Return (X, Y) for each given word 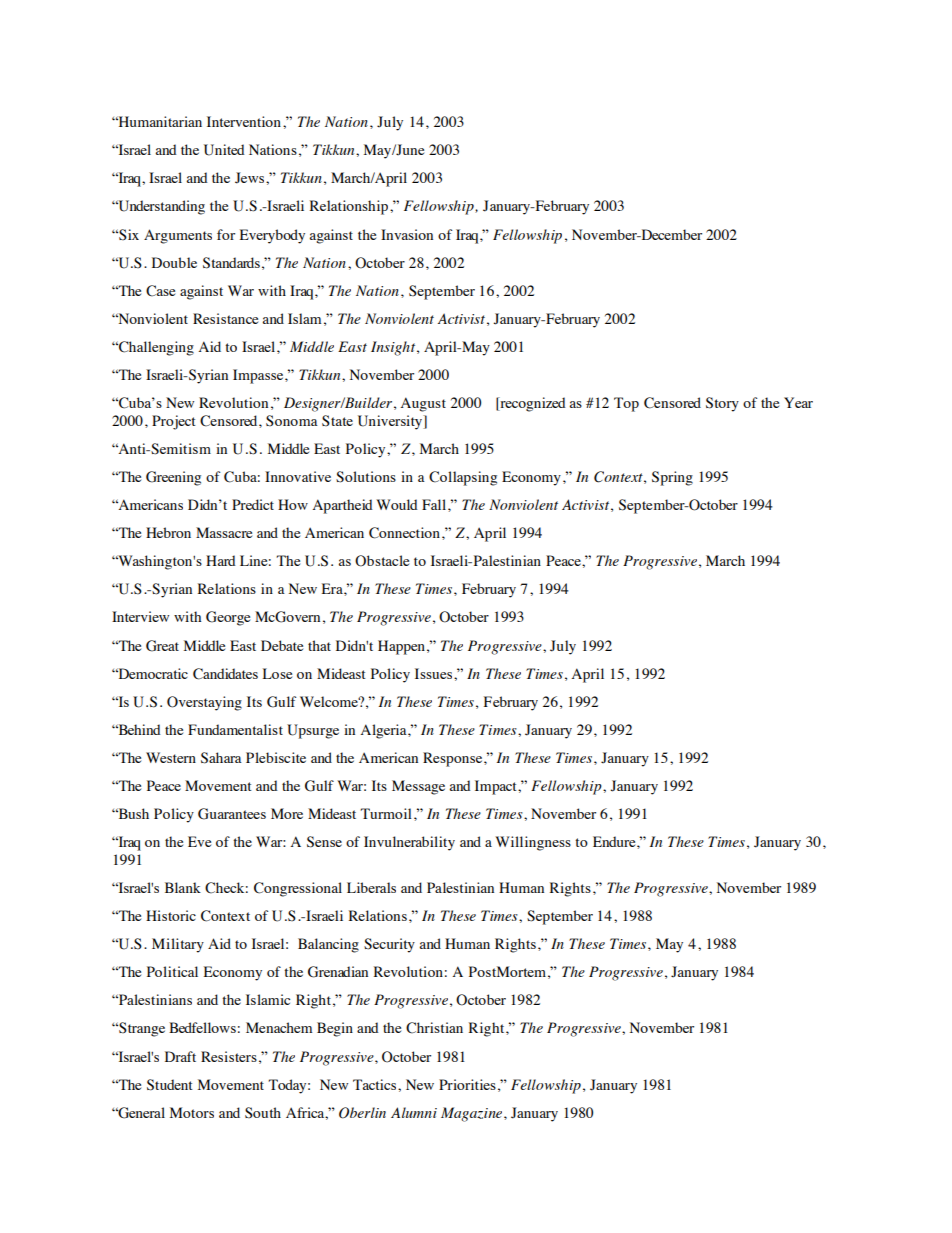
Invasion (407, 234)
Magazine (473, 1114)
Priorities (467, 1084)
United (224, 150)
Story (722, 404)
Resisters (229, 1056)
